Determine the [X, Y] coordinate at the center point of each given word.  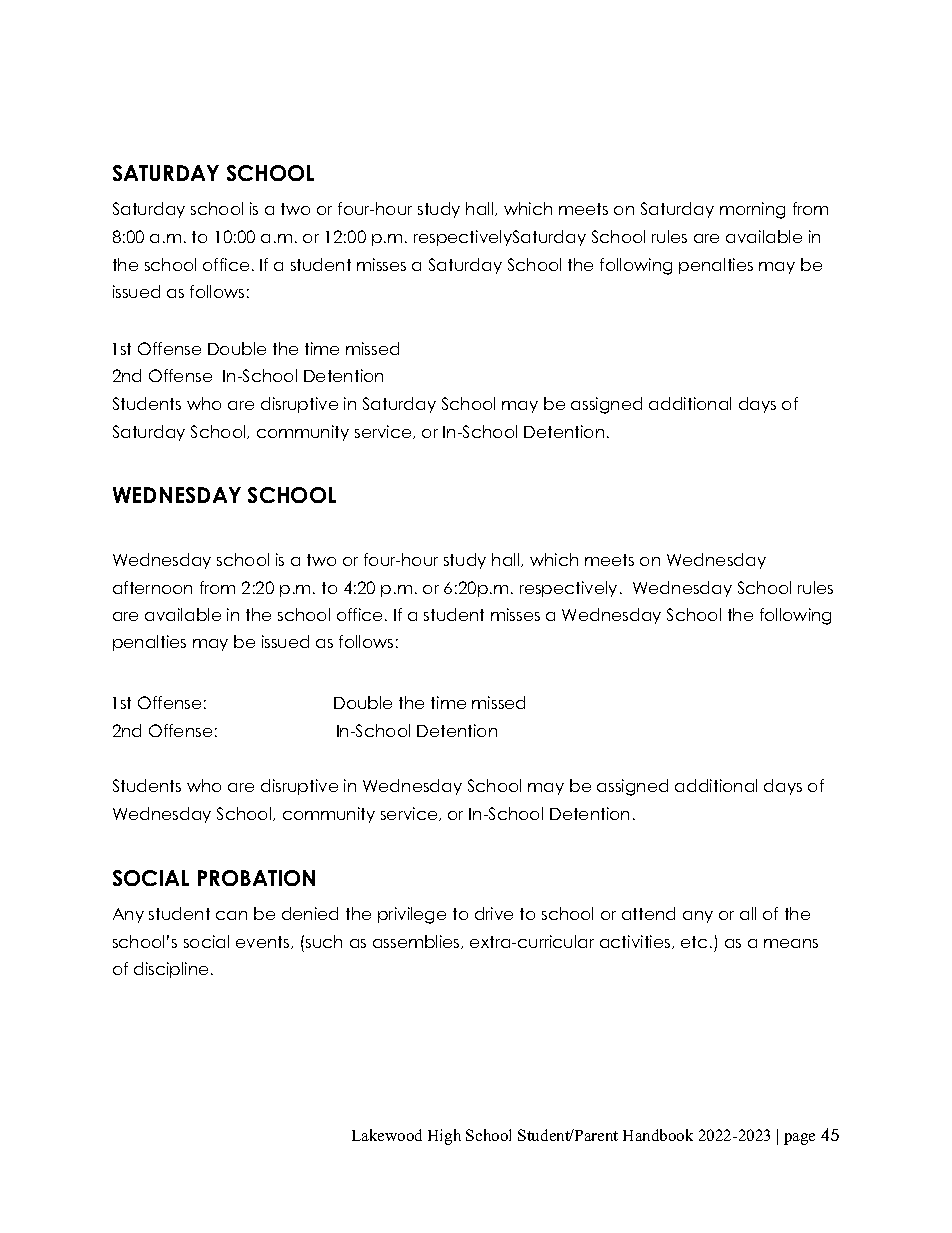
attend [648, 913]
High [444, 1137]
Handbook [658, 1135]
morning [752, 210]
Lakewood [387, 1135]
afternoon [152, 587]
